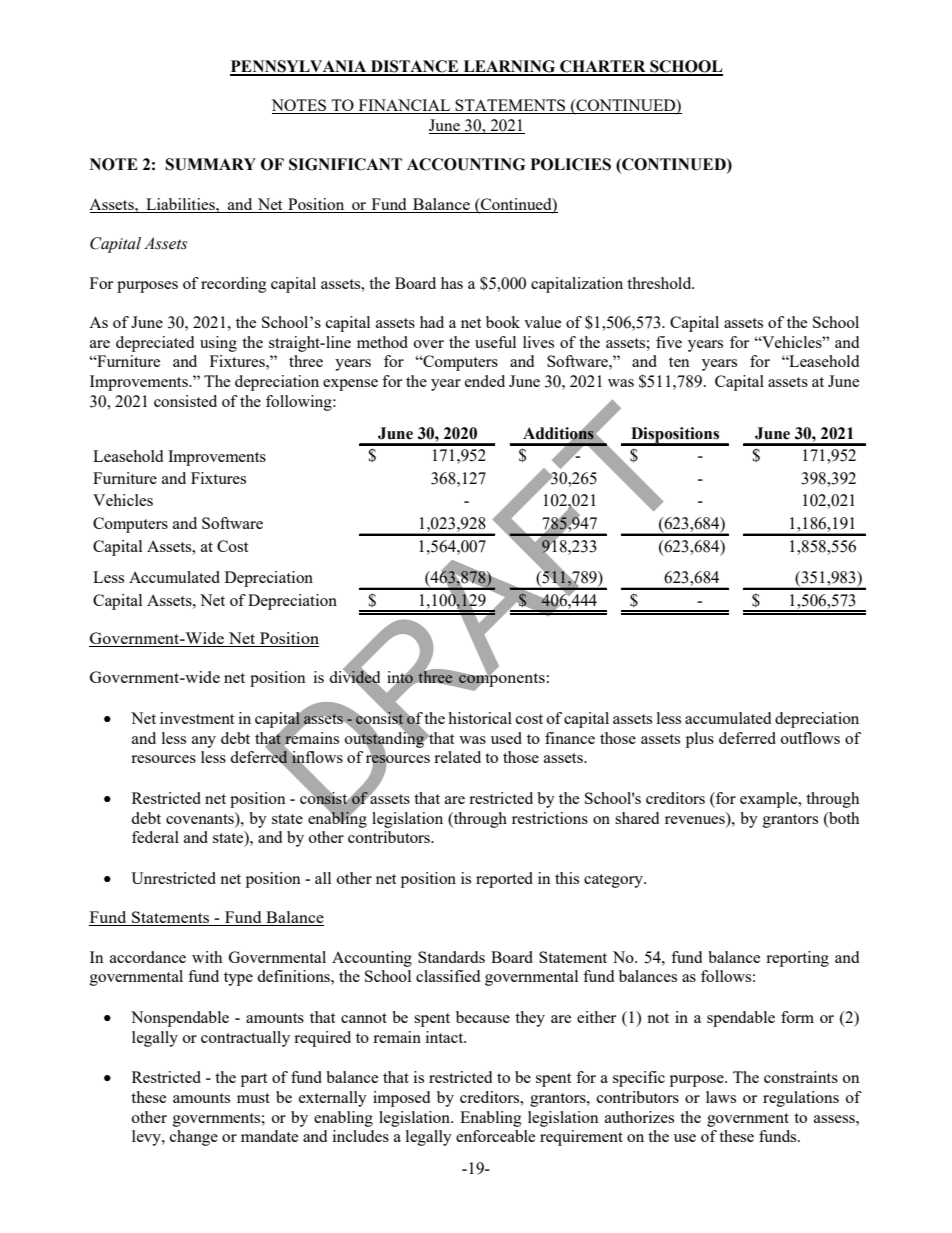  I want to click on book, so click(503, 322).
